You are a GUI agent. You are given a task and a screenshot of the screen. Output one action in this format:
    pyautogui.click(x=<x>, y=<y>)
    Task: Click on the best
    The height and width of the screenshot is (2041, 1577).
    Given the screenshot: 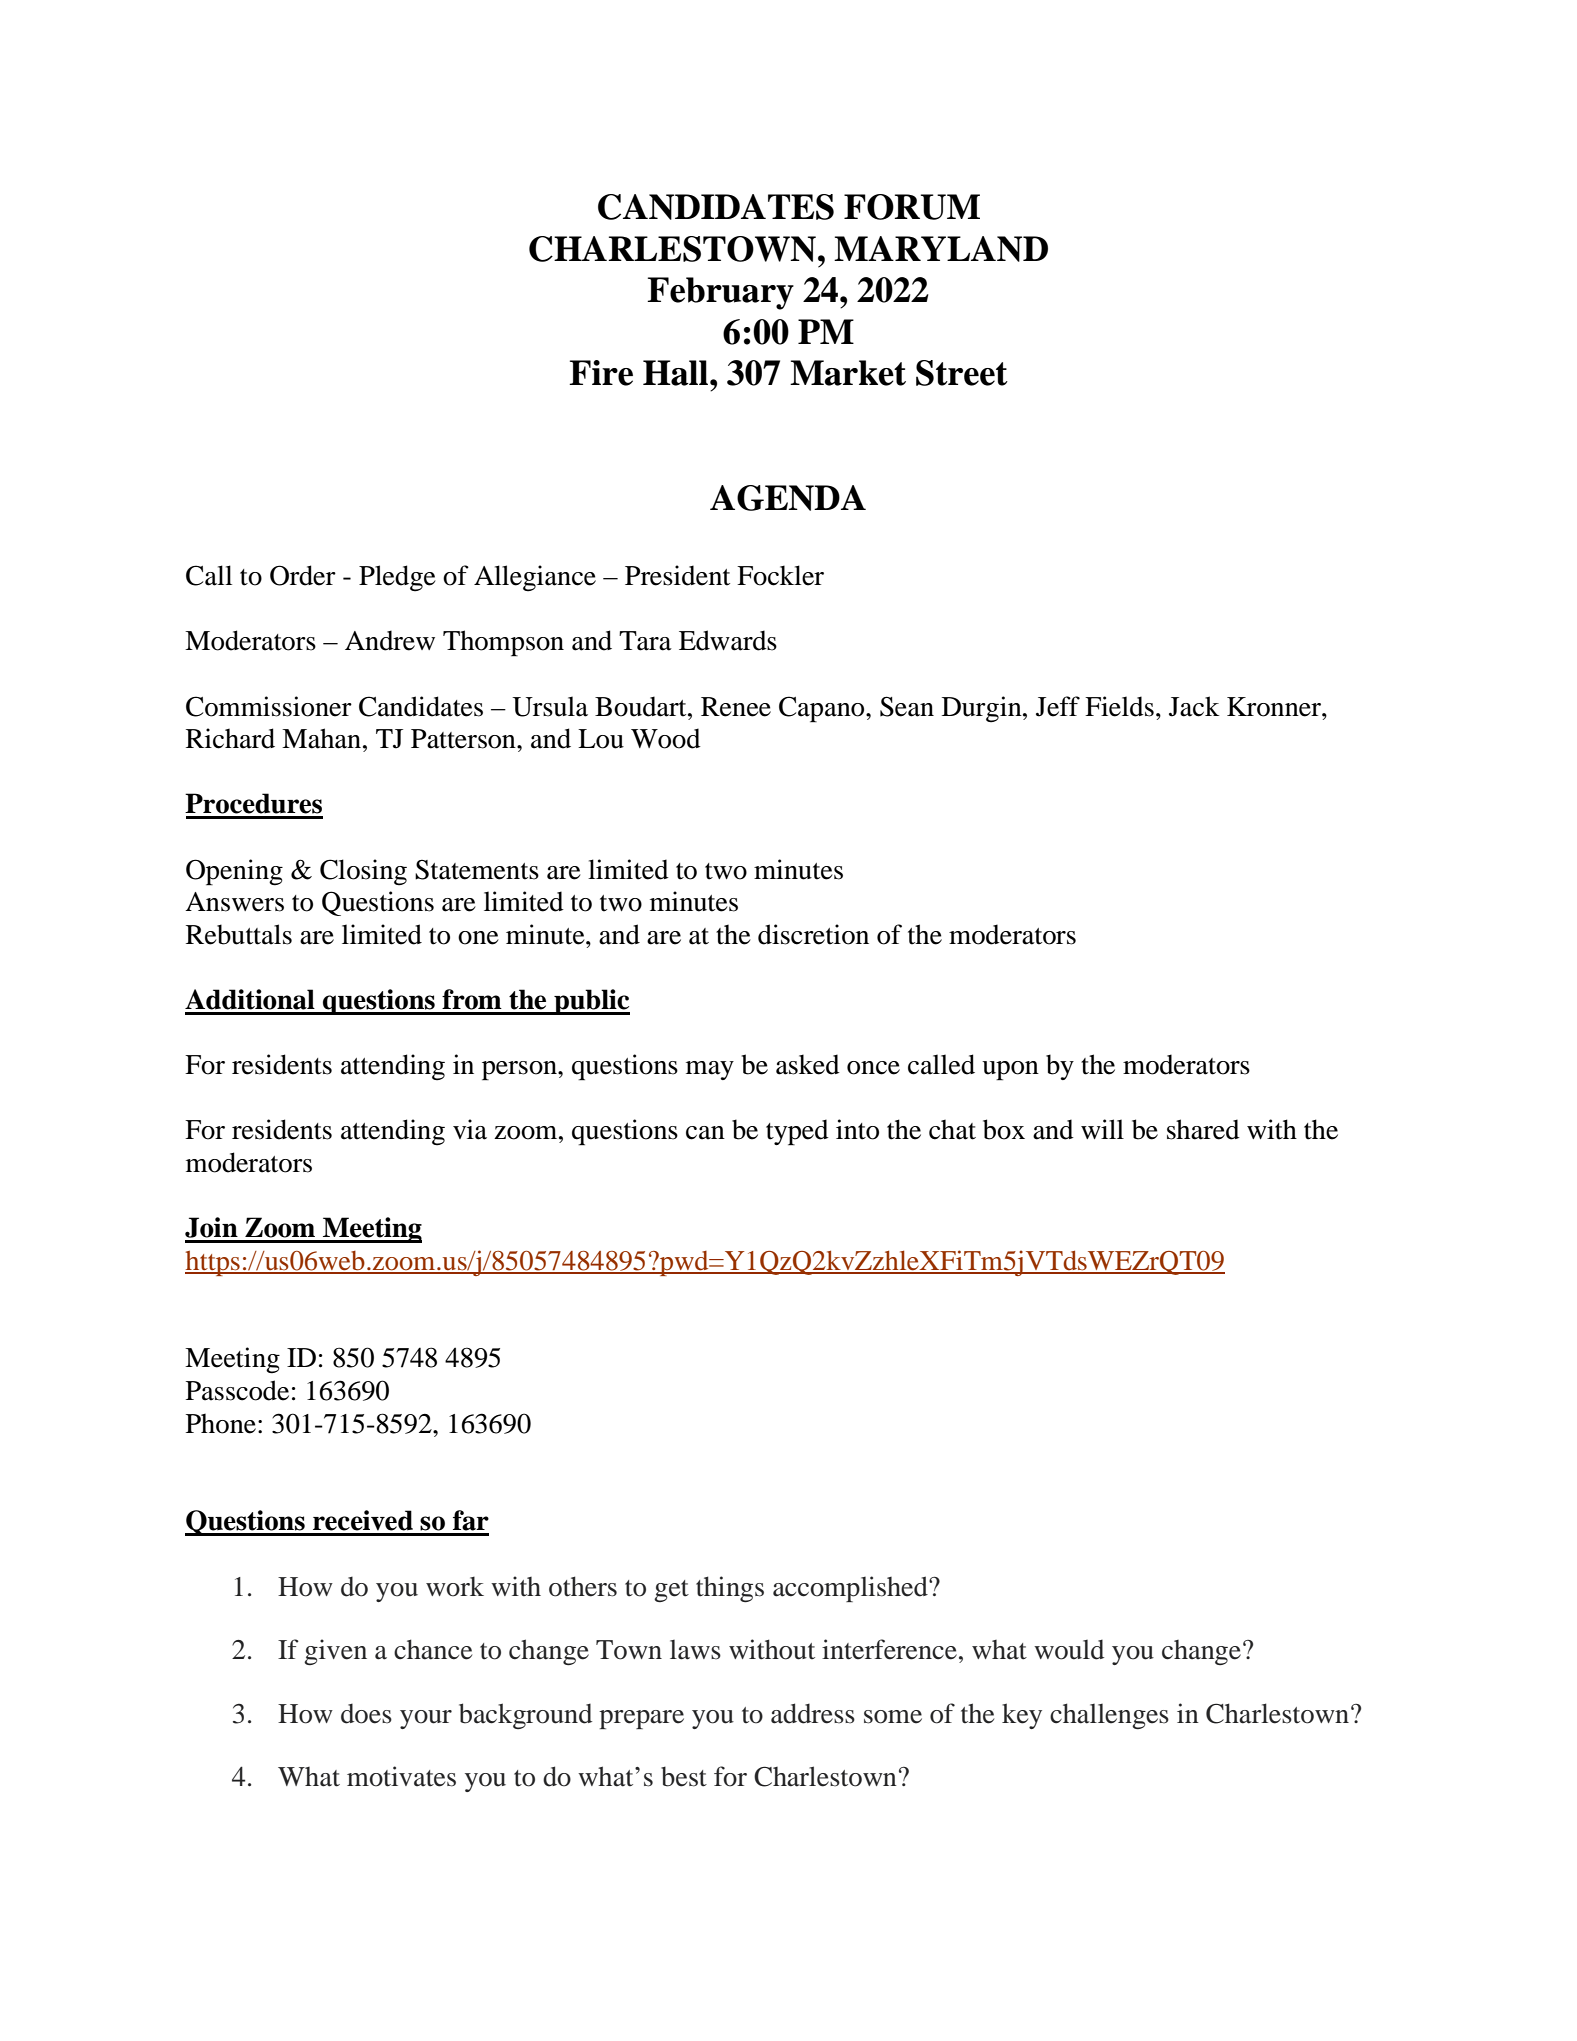 What is the action you would take?
    pyautogui.click(x=684, y=1776)
